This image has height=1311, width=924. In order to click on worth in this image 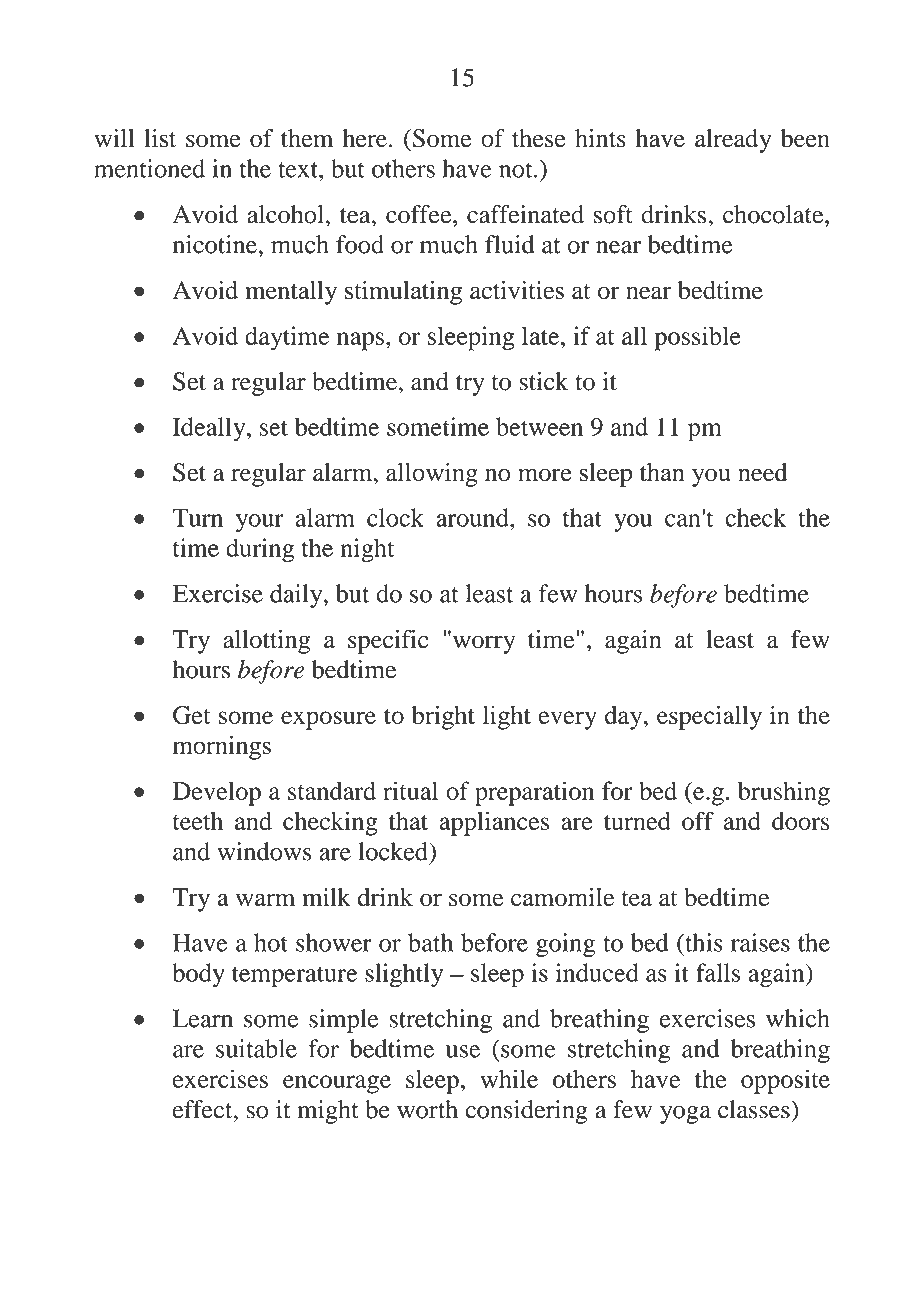, I will do `click(427, 1109)`.
